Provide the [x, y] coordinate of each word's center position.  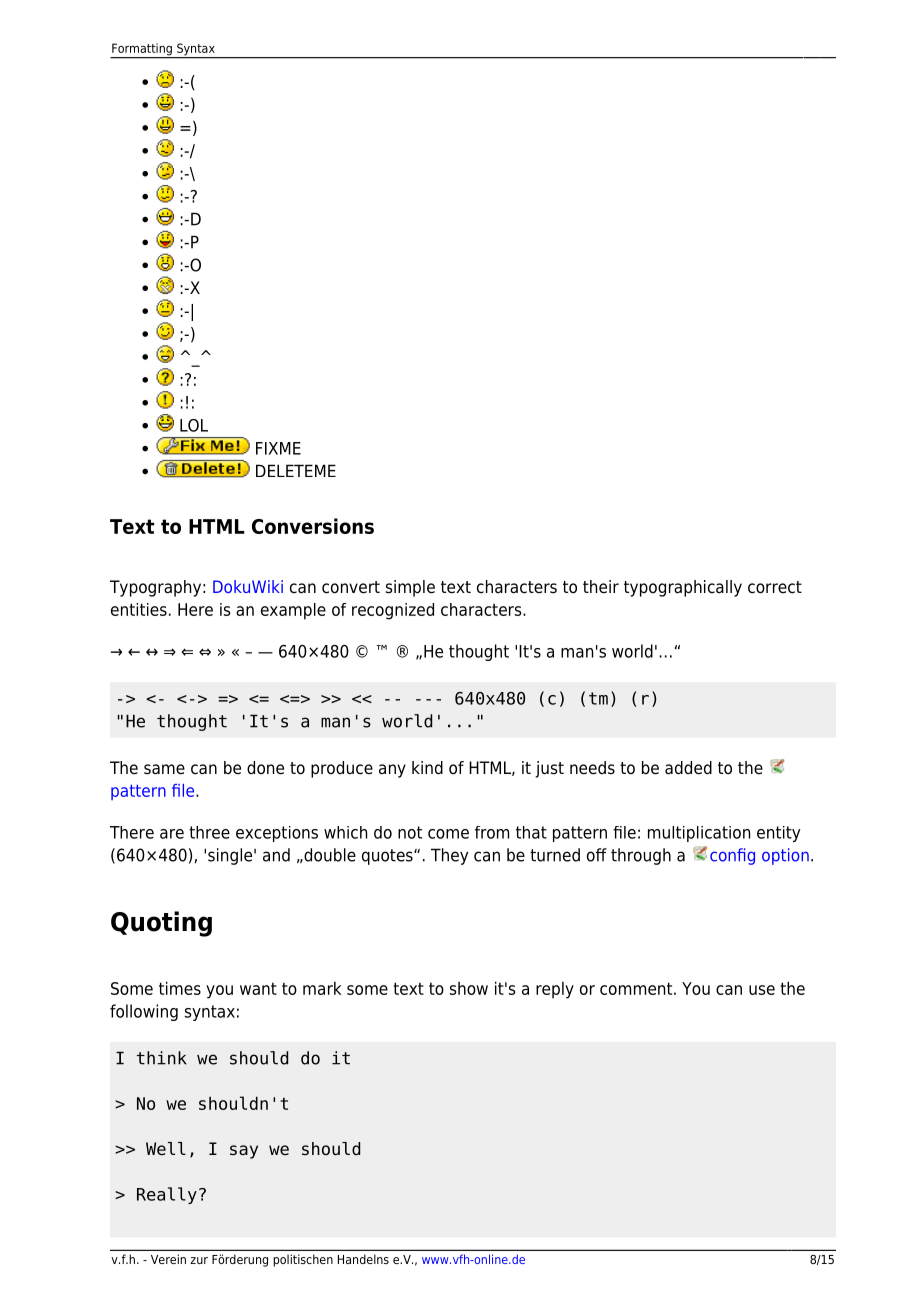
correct [775, 587]
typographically [683, 588]
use [762, 990]
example [293, 611]
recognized [393, 611]
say [244, 1152]
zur [199, 1260]
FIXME [278, 448]
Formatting [142, 50]
